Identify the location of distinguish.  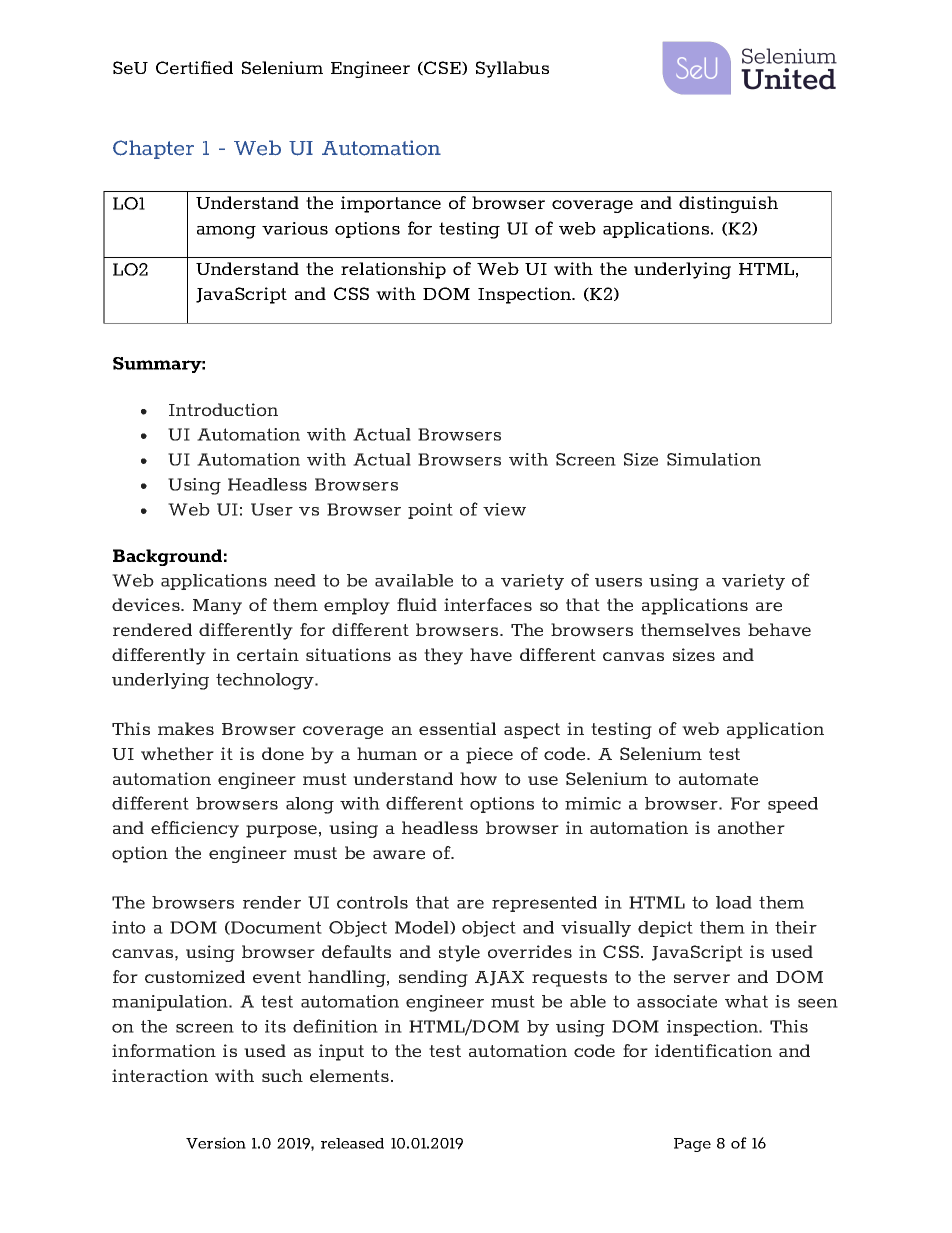
(728, 204).
